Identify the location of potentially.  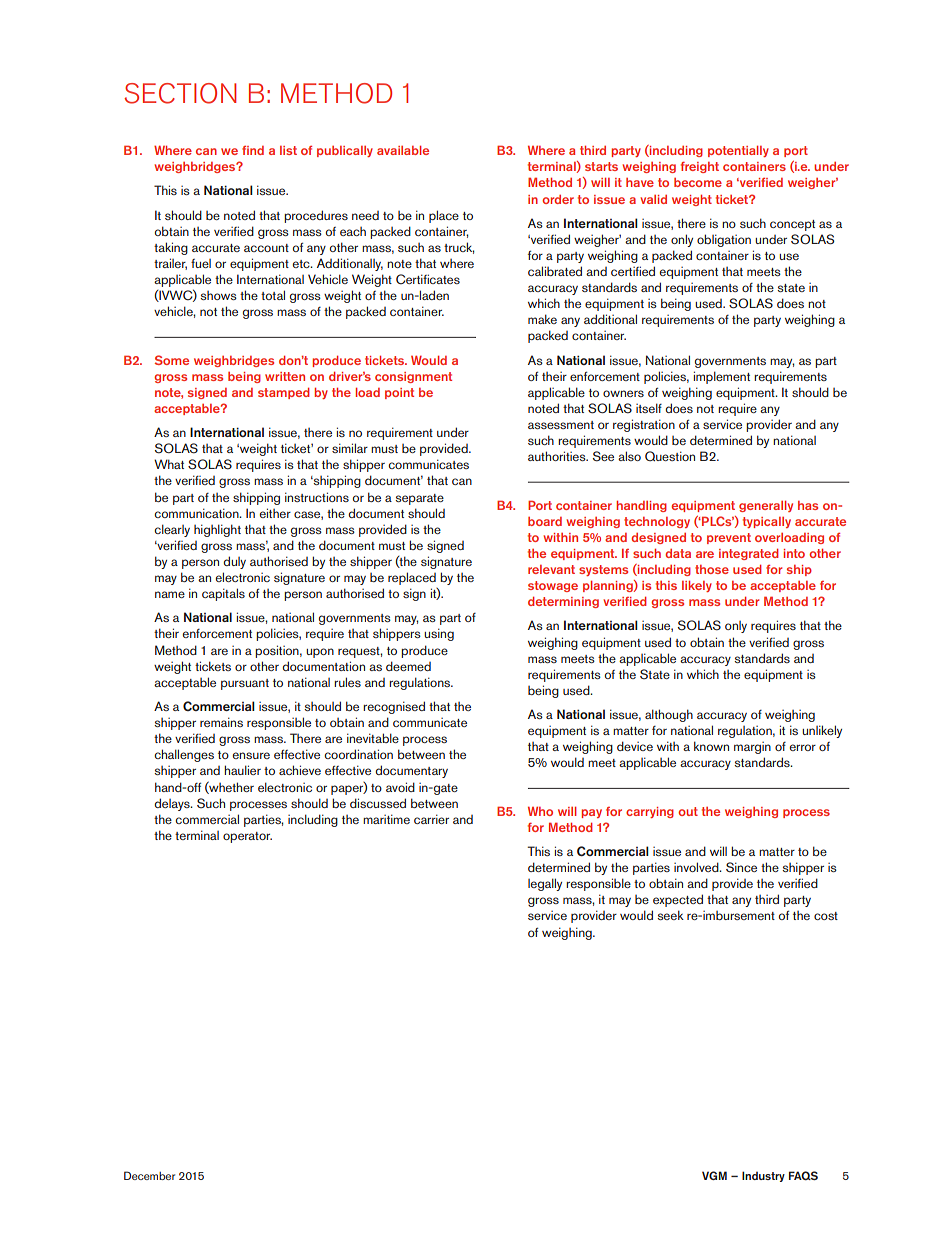
(738, 151).
